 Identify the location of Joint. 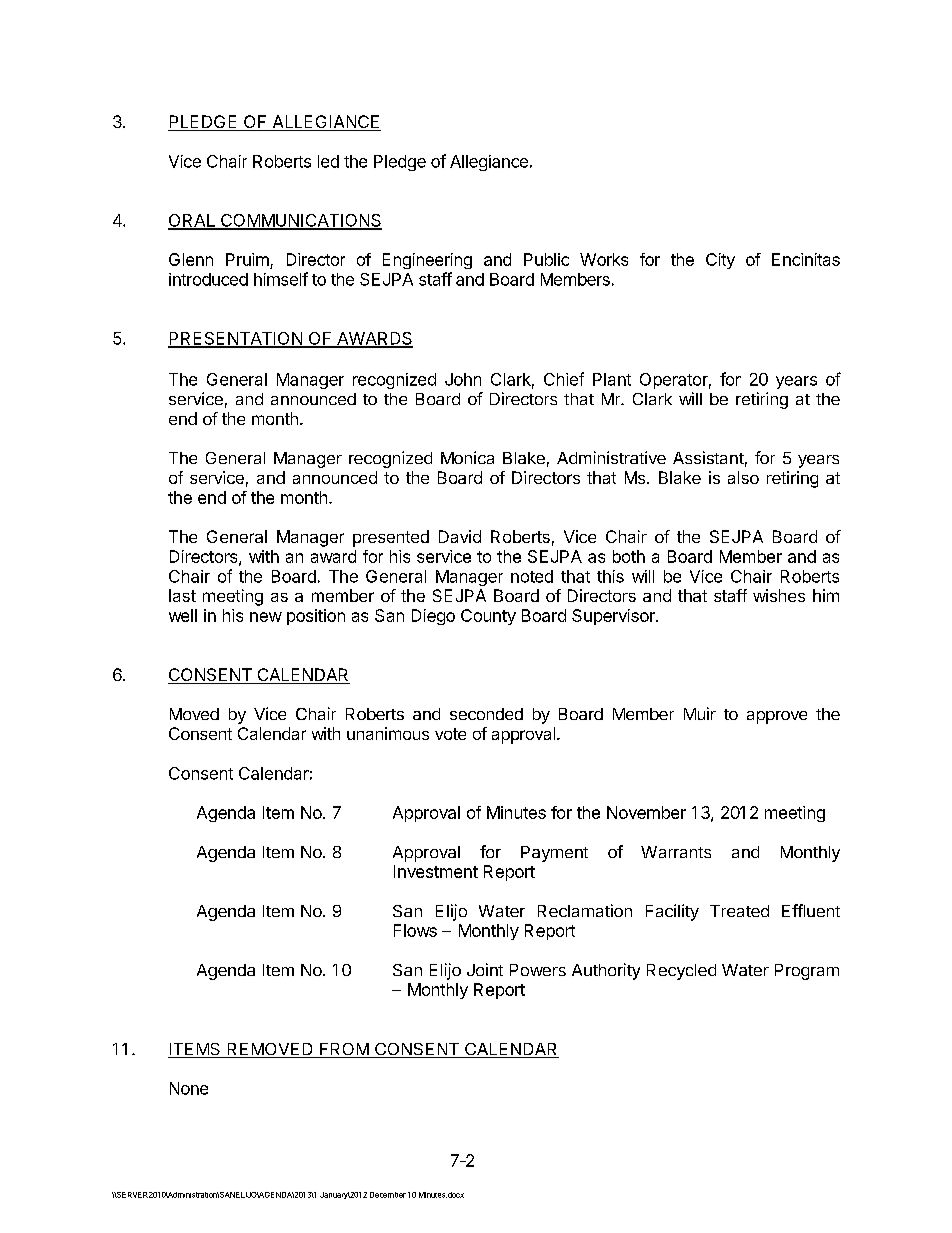
(485, 969).
